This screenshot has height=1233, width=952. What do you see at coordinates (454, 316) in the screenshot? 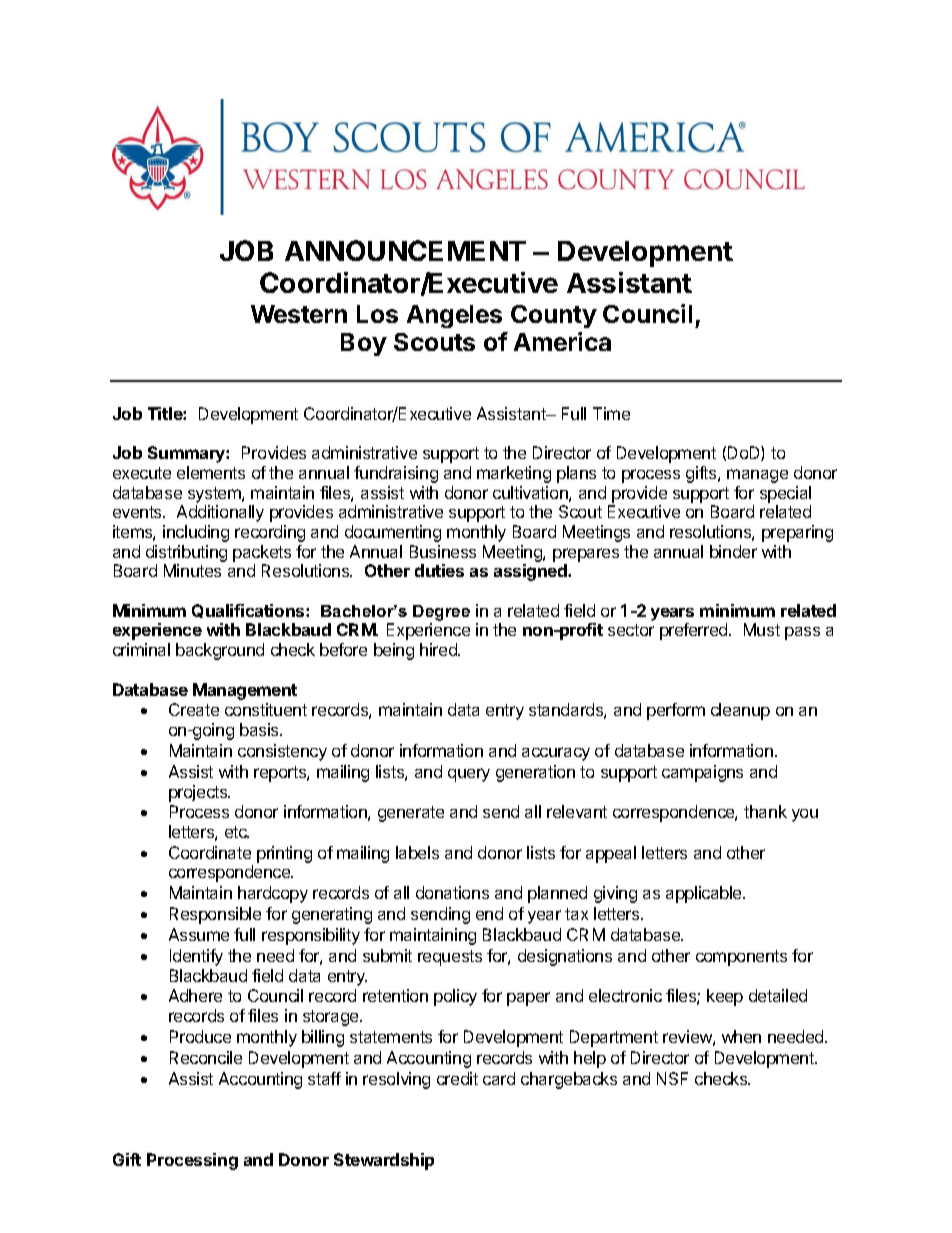
I see `Angeles` at bounding box center [454, 316].
